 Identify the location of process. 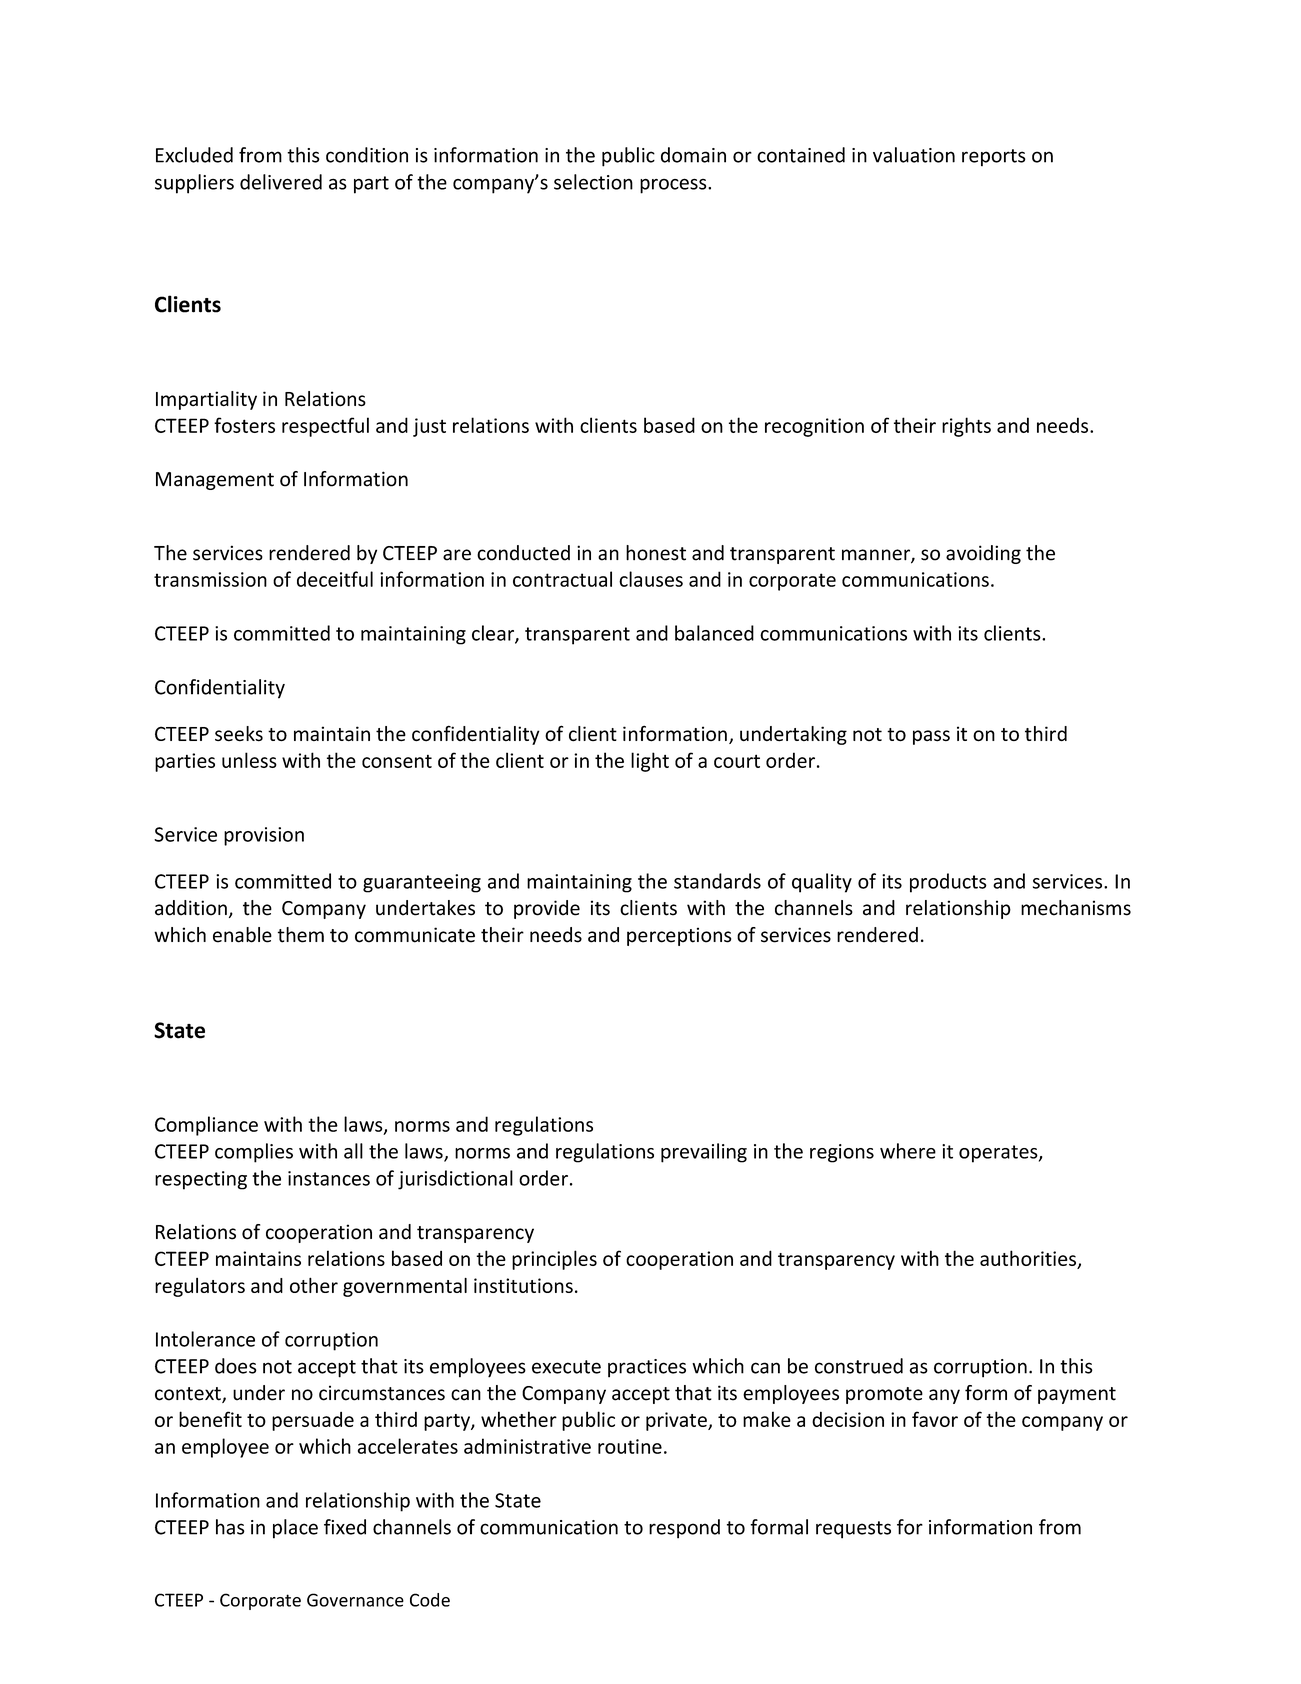
(674, 186).
